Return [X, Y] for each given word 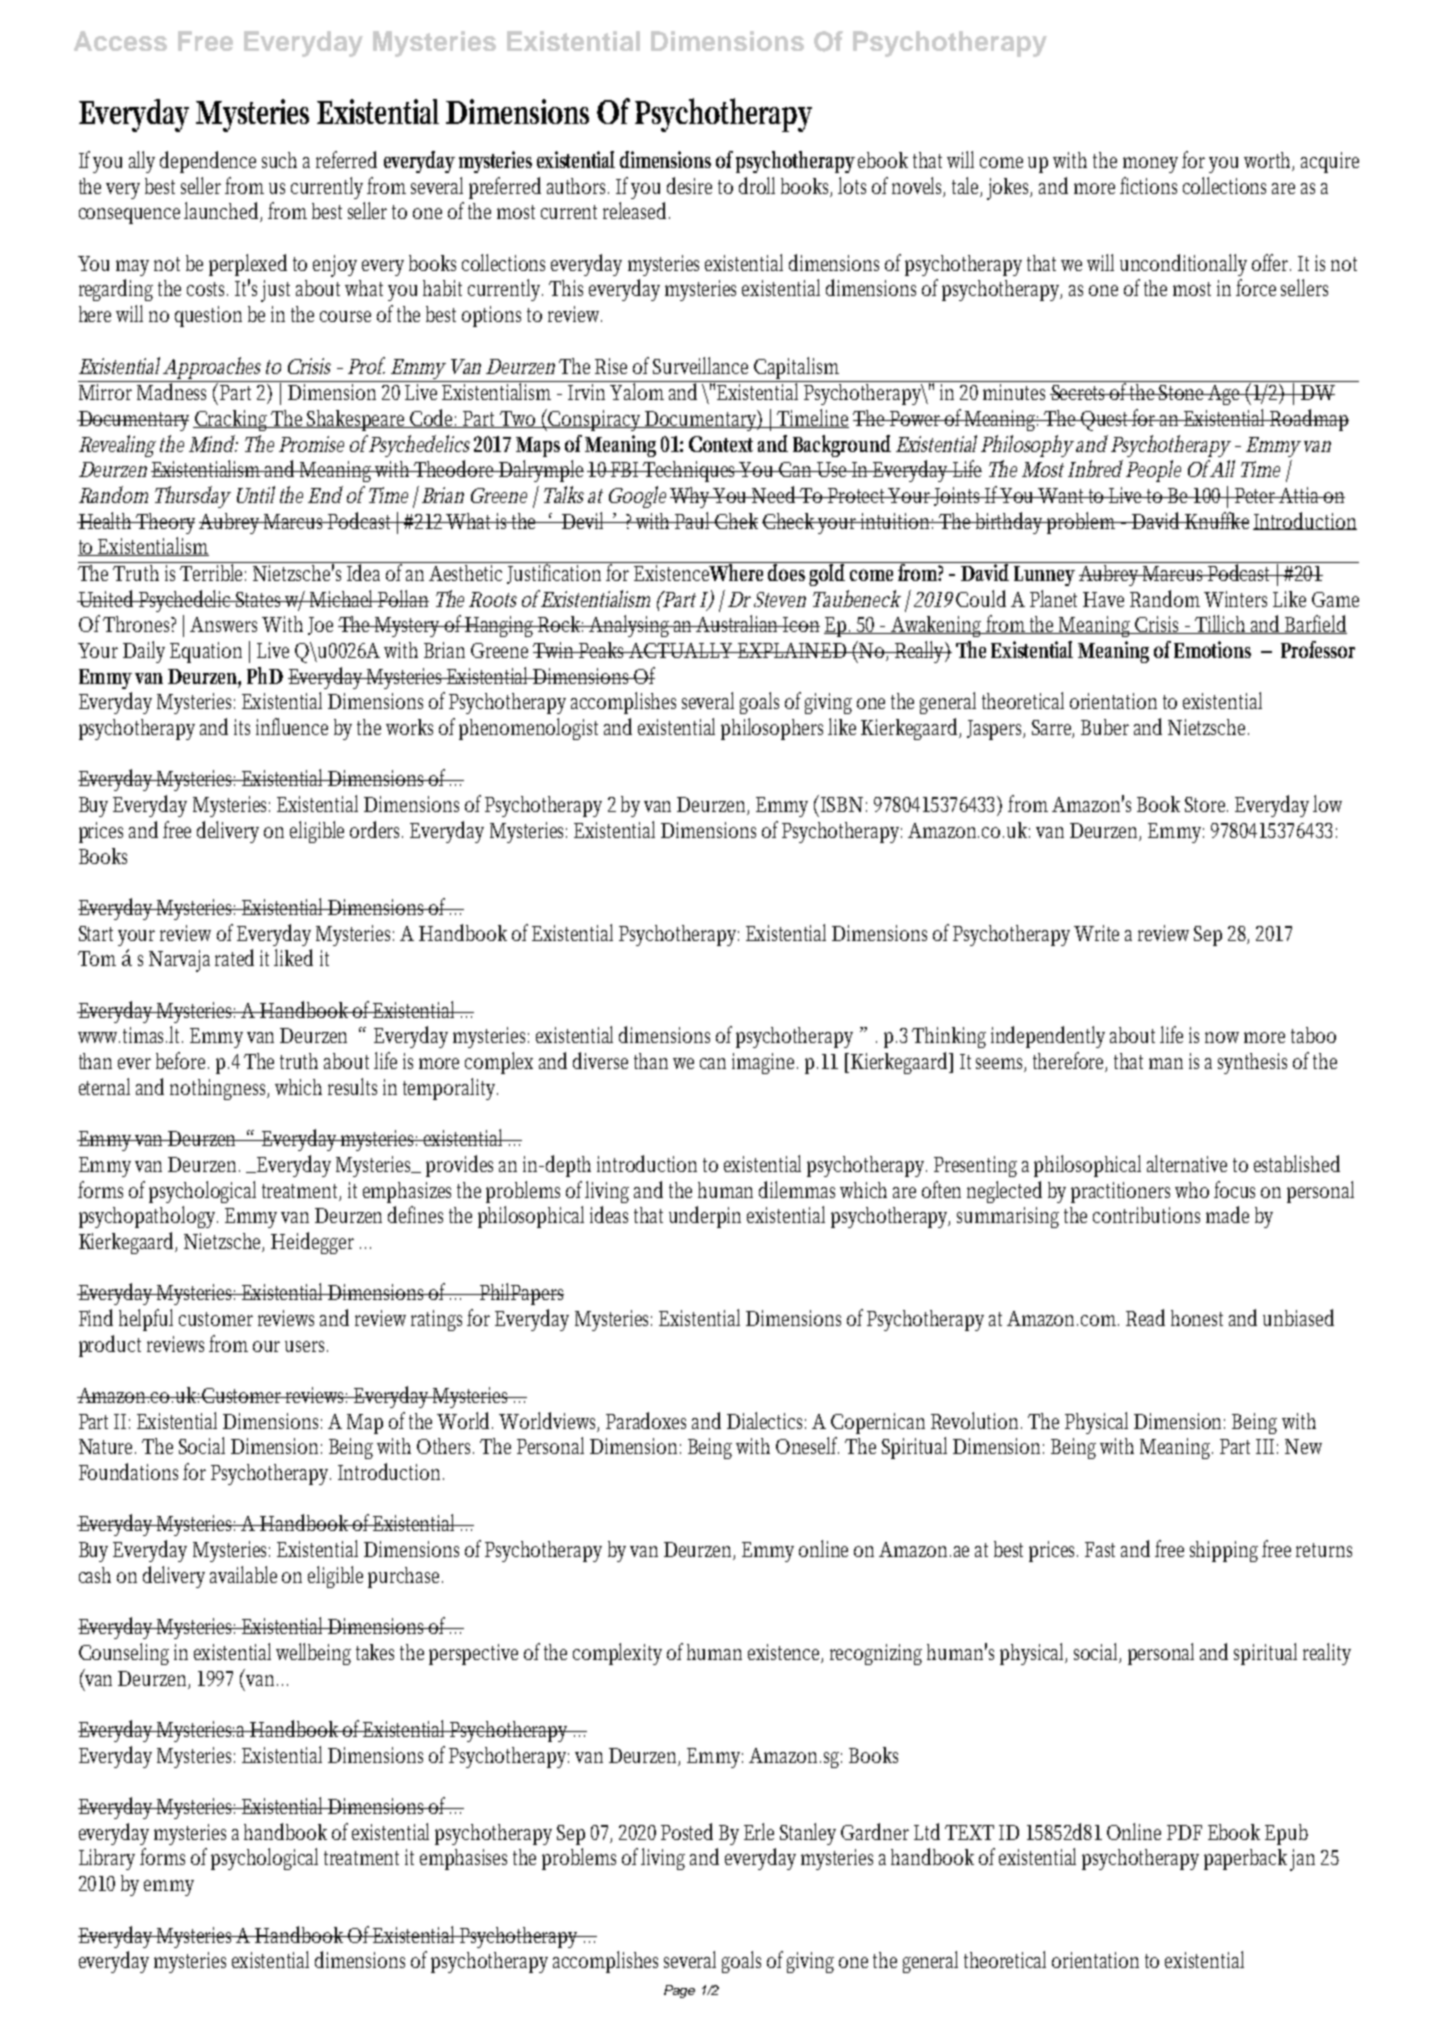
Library [107, 1859]
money [1150, 165]
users [306, 1346]
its [242, 727]
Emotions [1212, 649]
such [279, 160]
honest [1197, 1318]
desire [689, 185]
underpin [705, 1217]
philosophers [775, 729]
